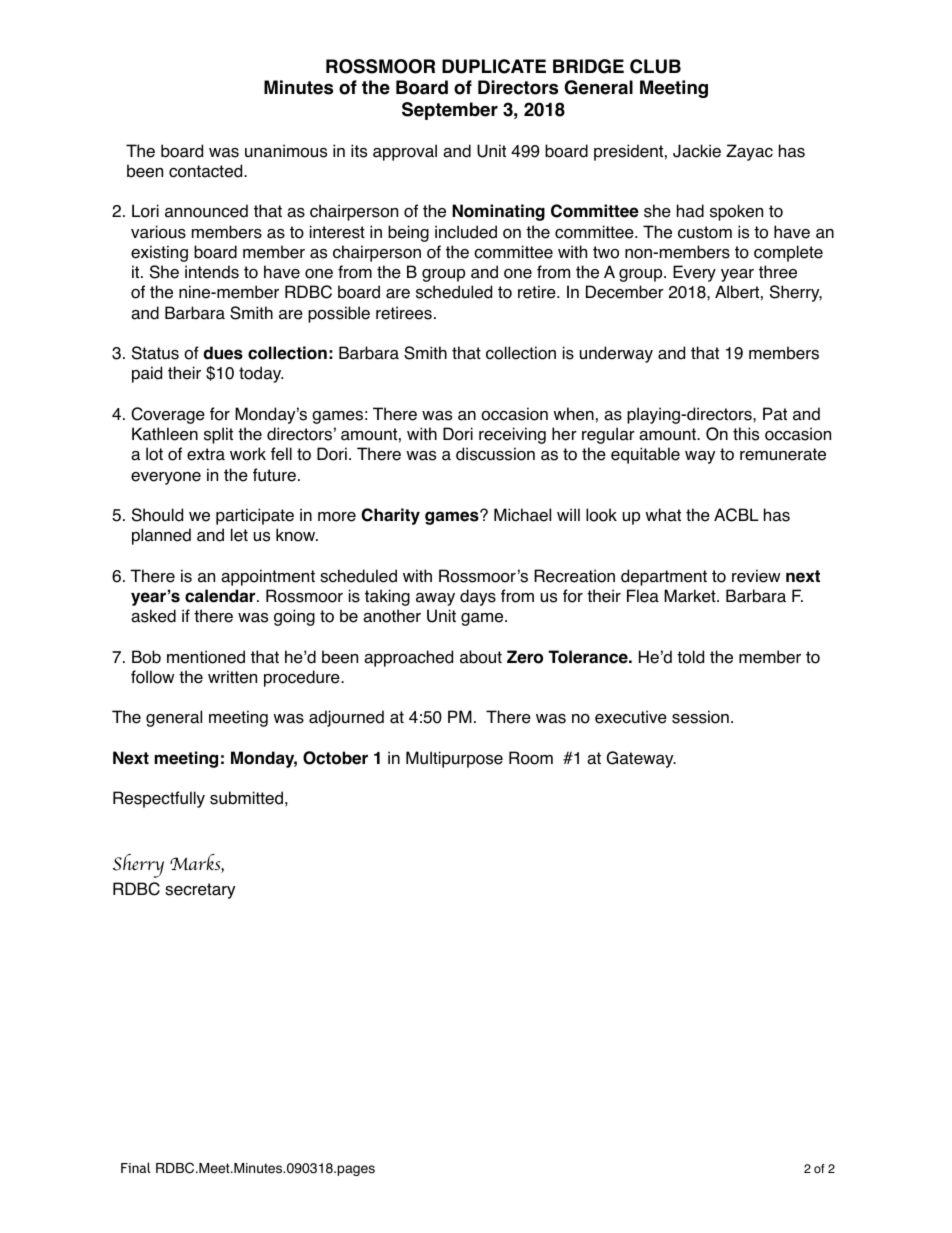 Image resolution: width=952 pixels, height=1233 pixels. Describe the element at coordinates (466, 232) in the screenshot. I see `included` at that location.
